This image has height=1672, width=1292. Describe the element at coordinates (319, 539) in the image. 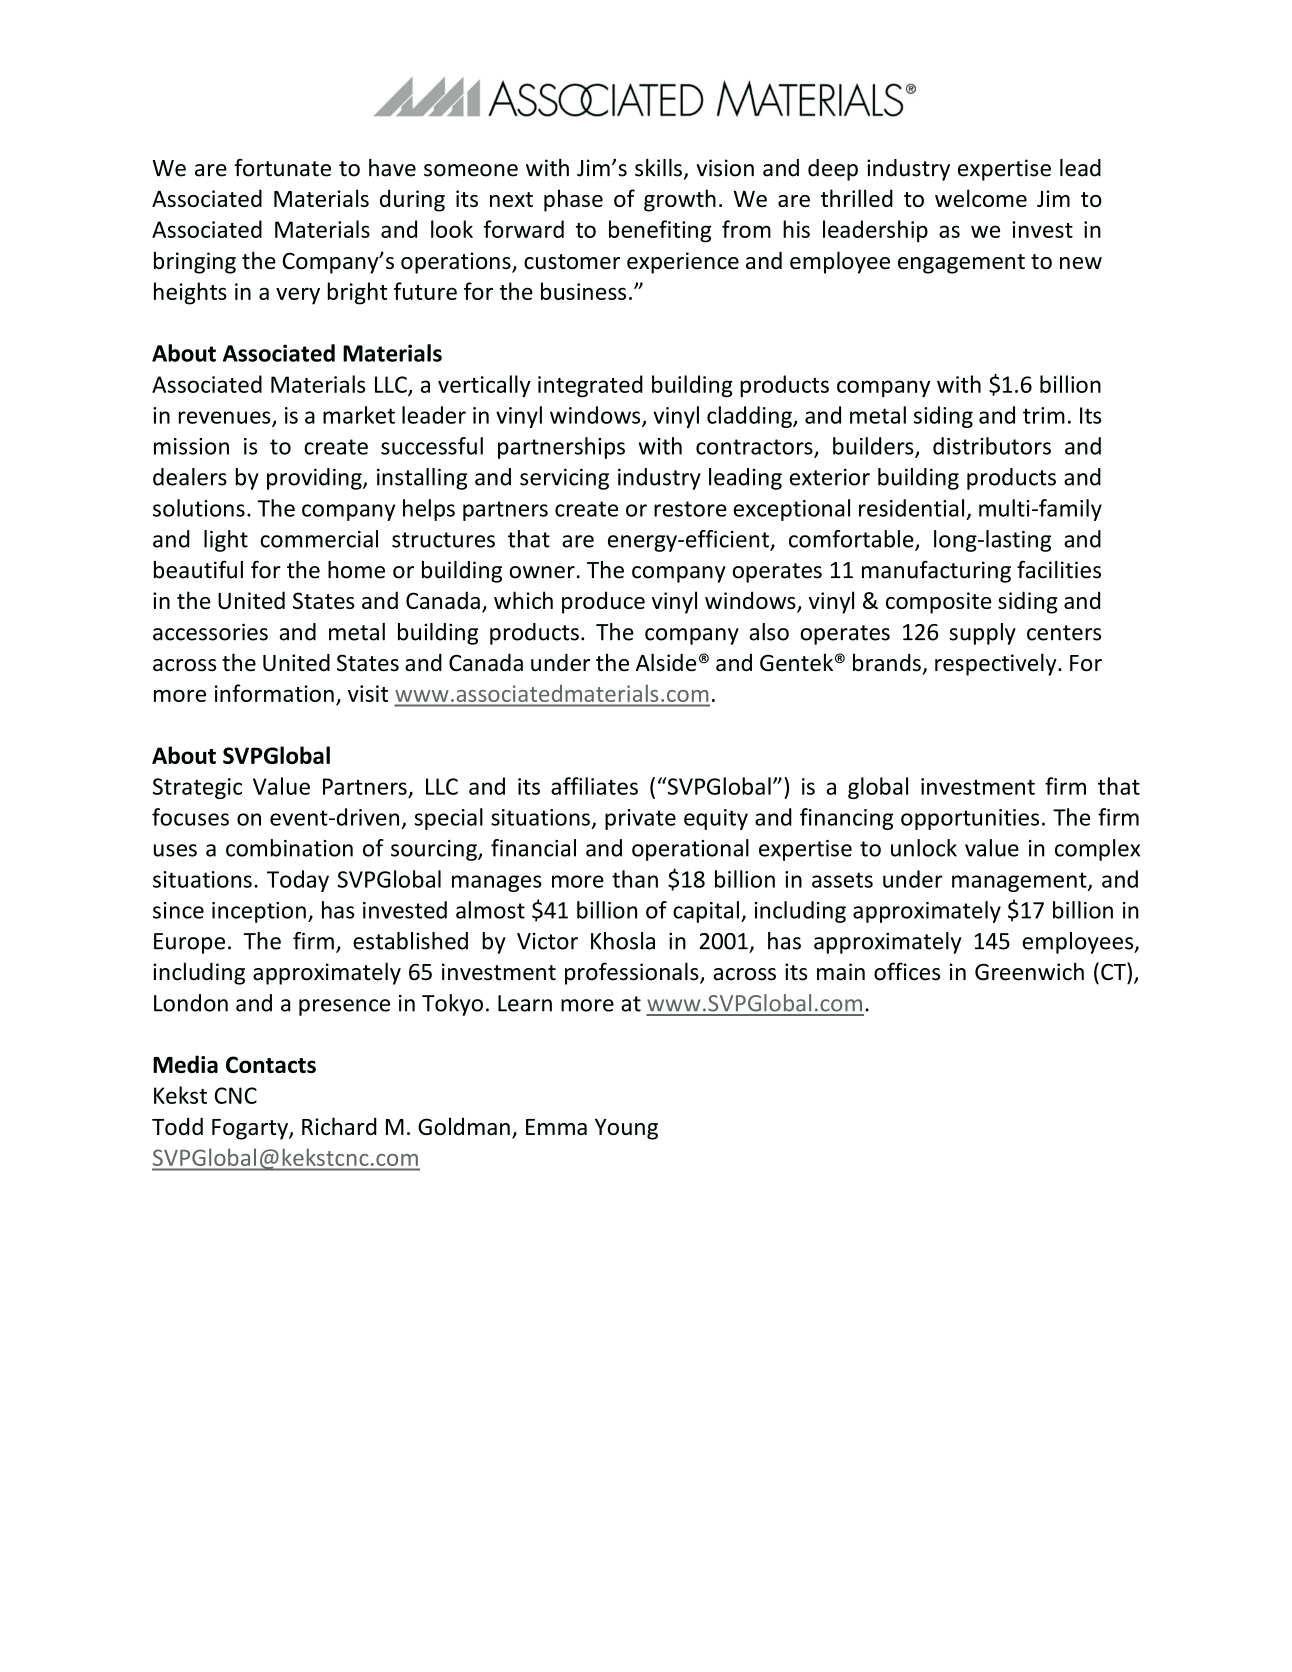

I see `commercial` at that location.
